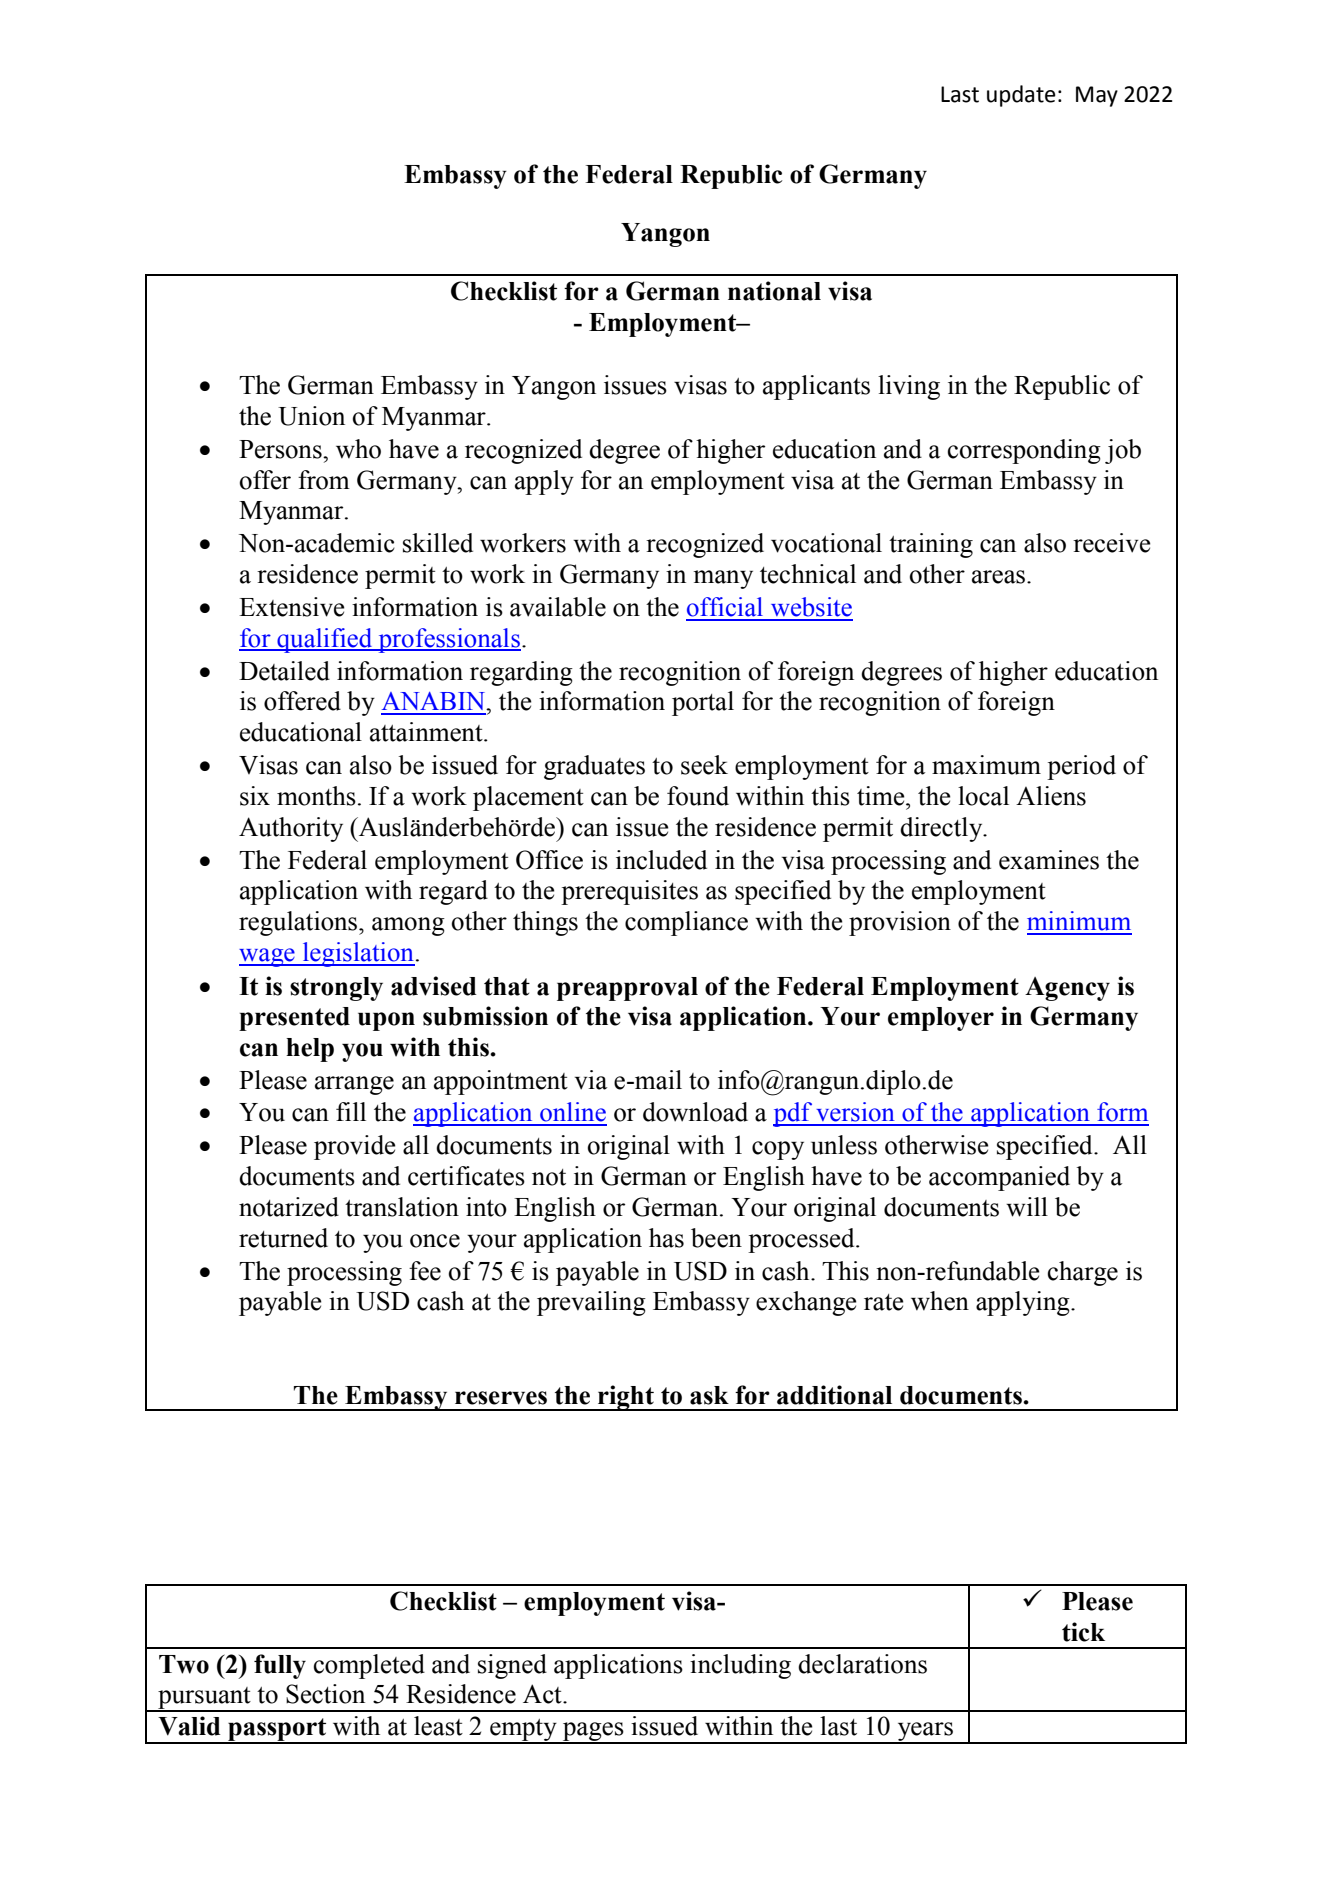 The image size is (1332, 1883). What do you see at coordinates (311, 416) in the image?
I see `Union` at bounding box center [311, 416].
